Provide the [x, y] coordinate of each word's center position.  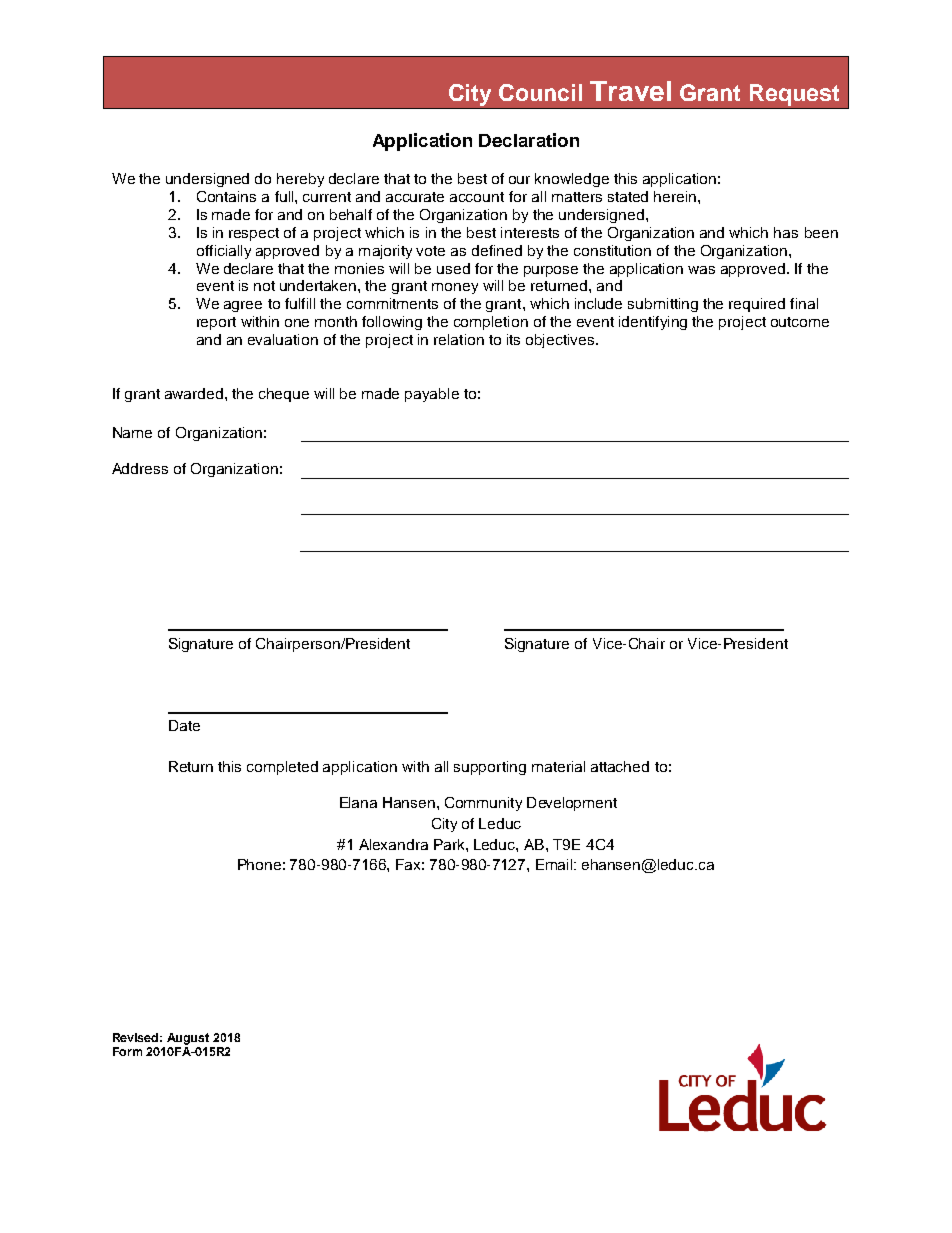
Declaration [529, 140]
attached [620, 766]
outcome [800, 322]
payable [432, 395]
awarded [195, 393]
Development [572, 804]
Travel [630, 91]
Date [184, 725]
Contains [226, 196]
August [188, 1039]
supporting [490, 768]
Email [555, 864]
